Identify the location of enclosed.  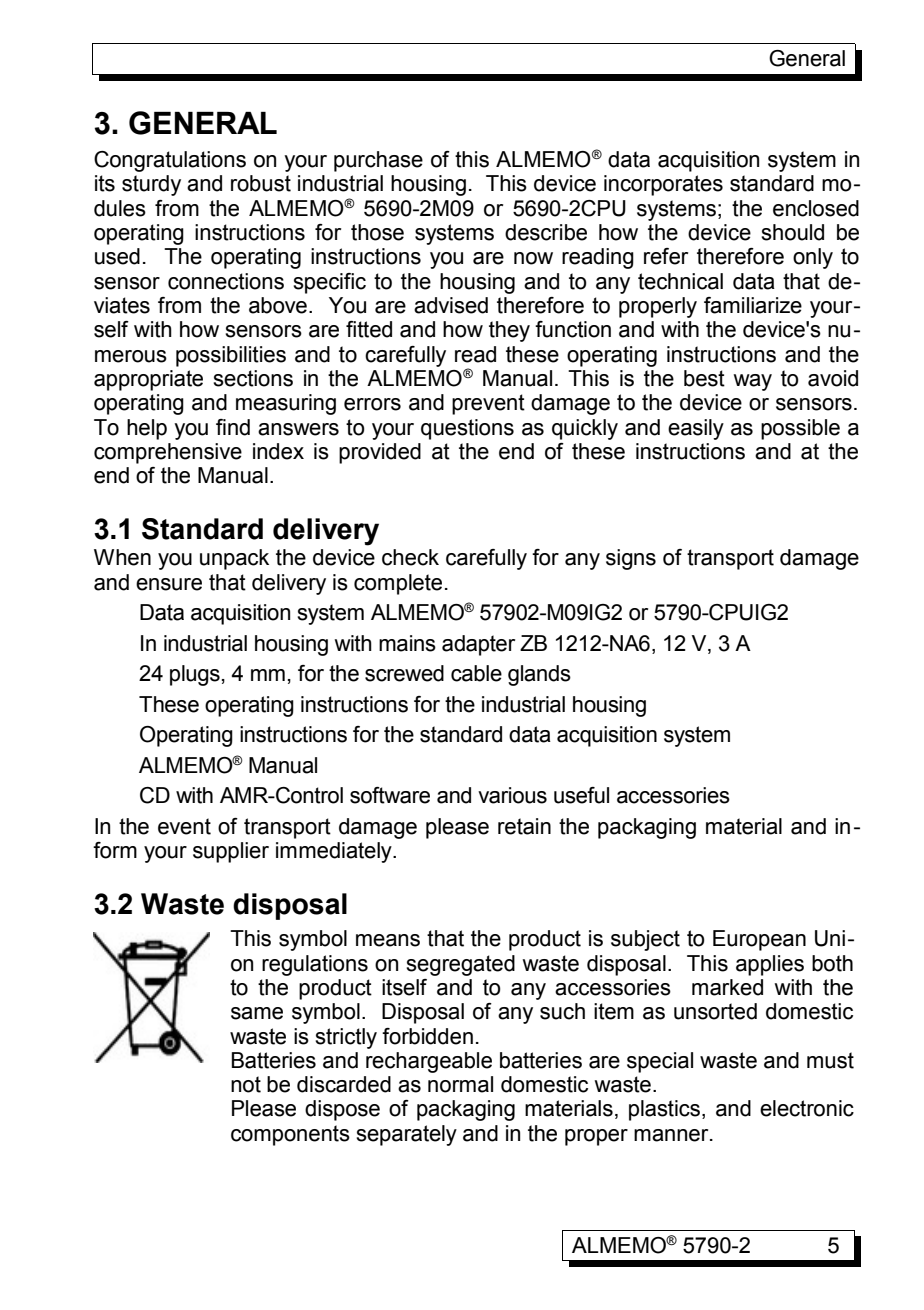
(816, 208).
